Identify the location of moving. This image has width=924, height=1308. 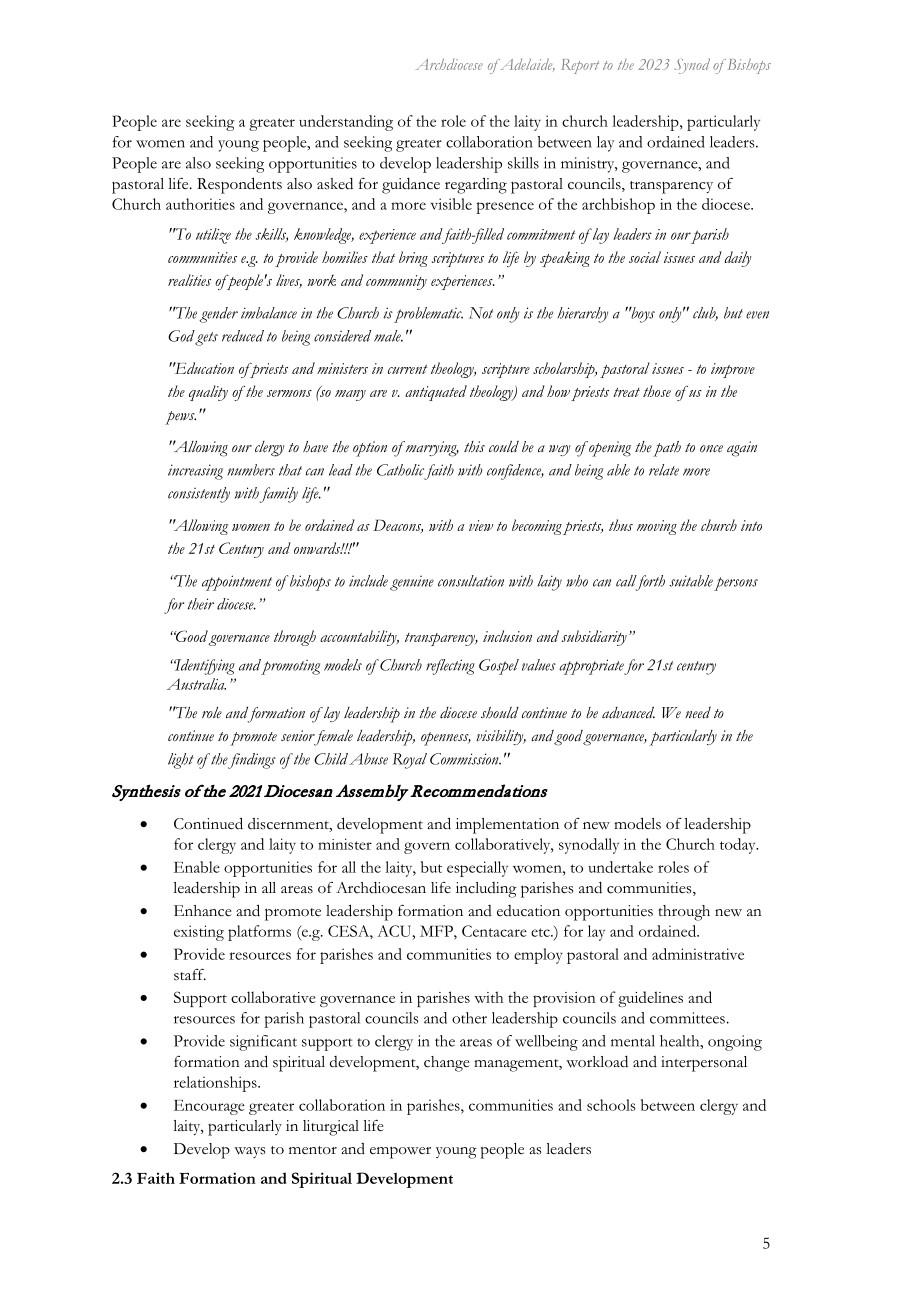
(657, 527).
